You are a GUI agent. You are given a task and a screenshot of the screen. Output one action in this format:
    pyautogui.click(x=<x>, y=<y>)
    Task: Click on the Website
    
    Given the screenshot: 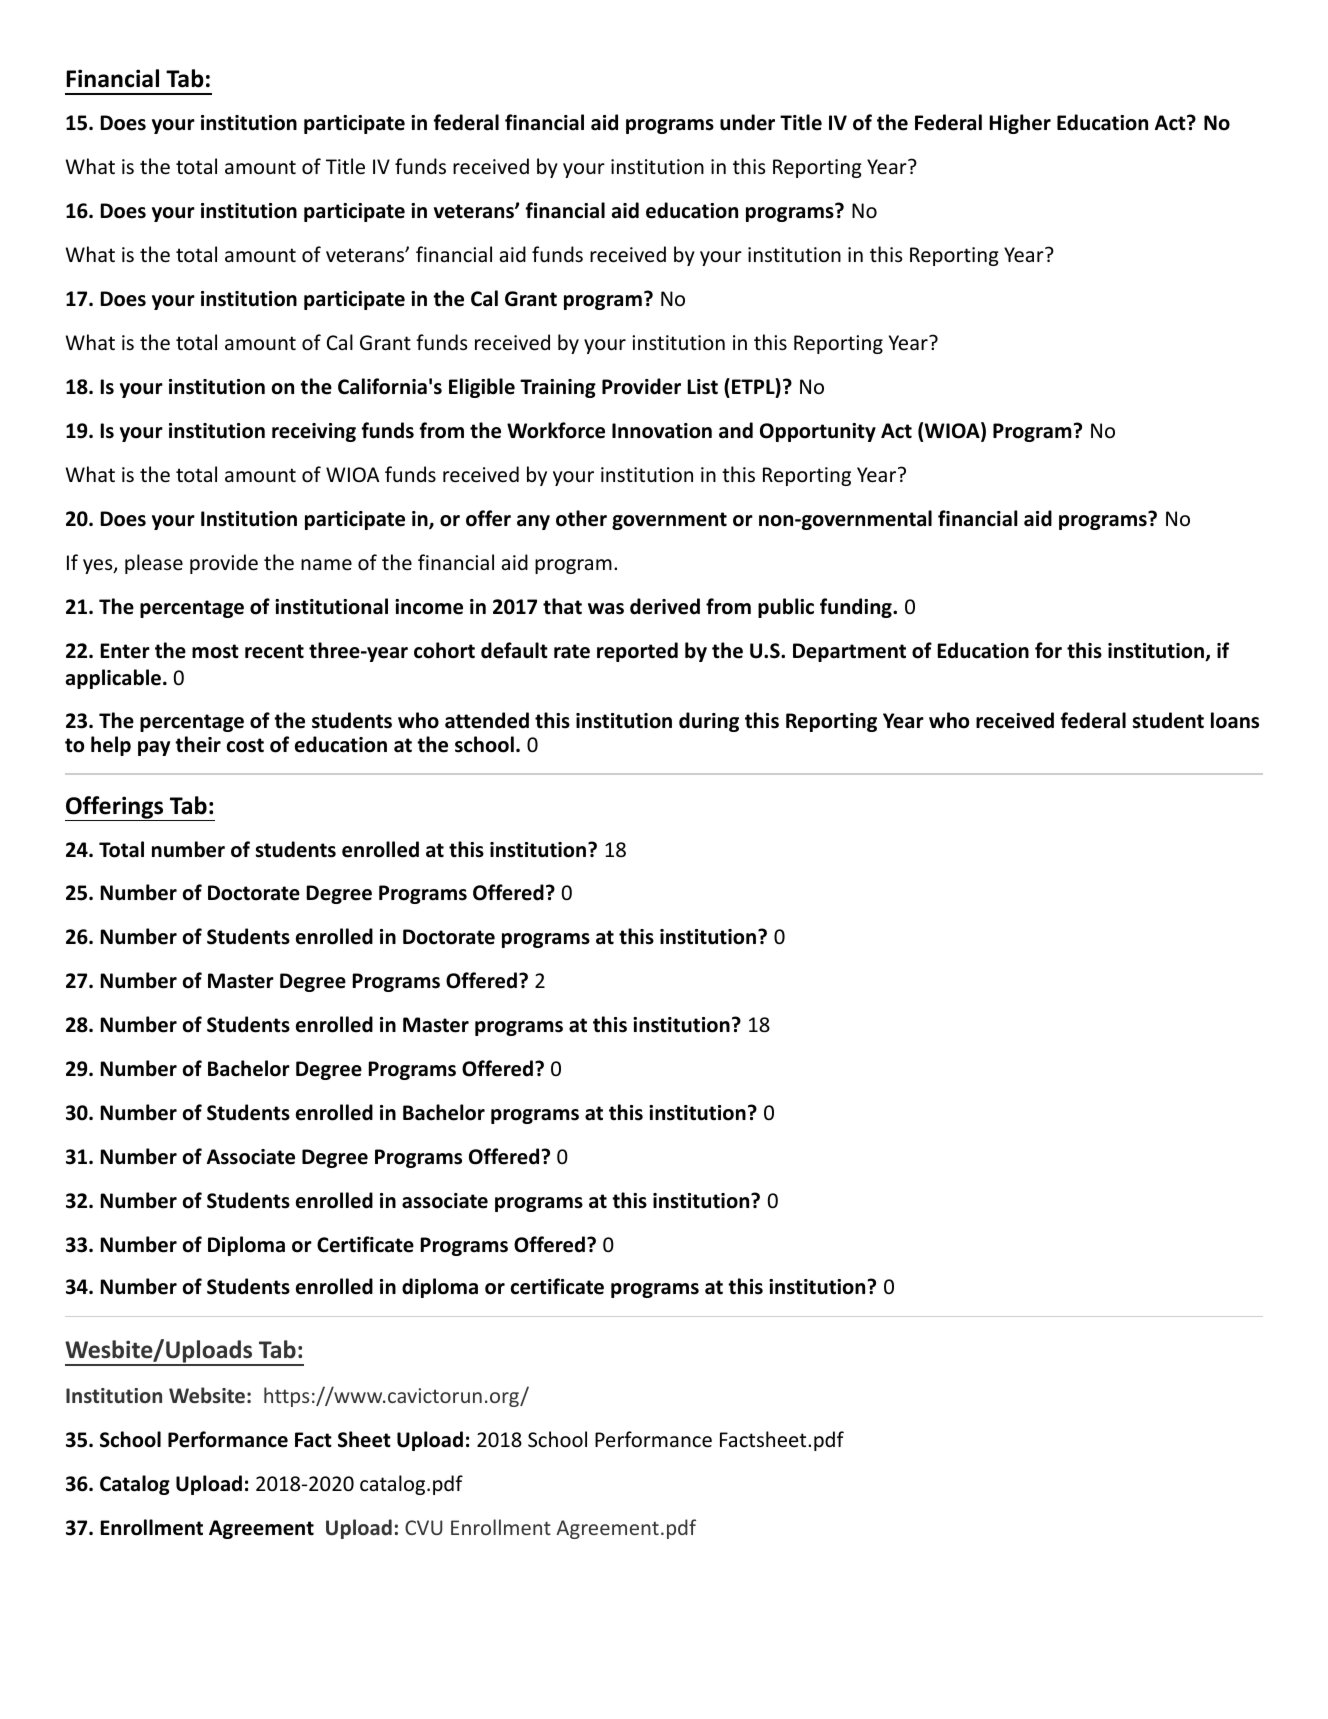 What is the action you would take?
    pyautogui.click(x=207, y=1395)
